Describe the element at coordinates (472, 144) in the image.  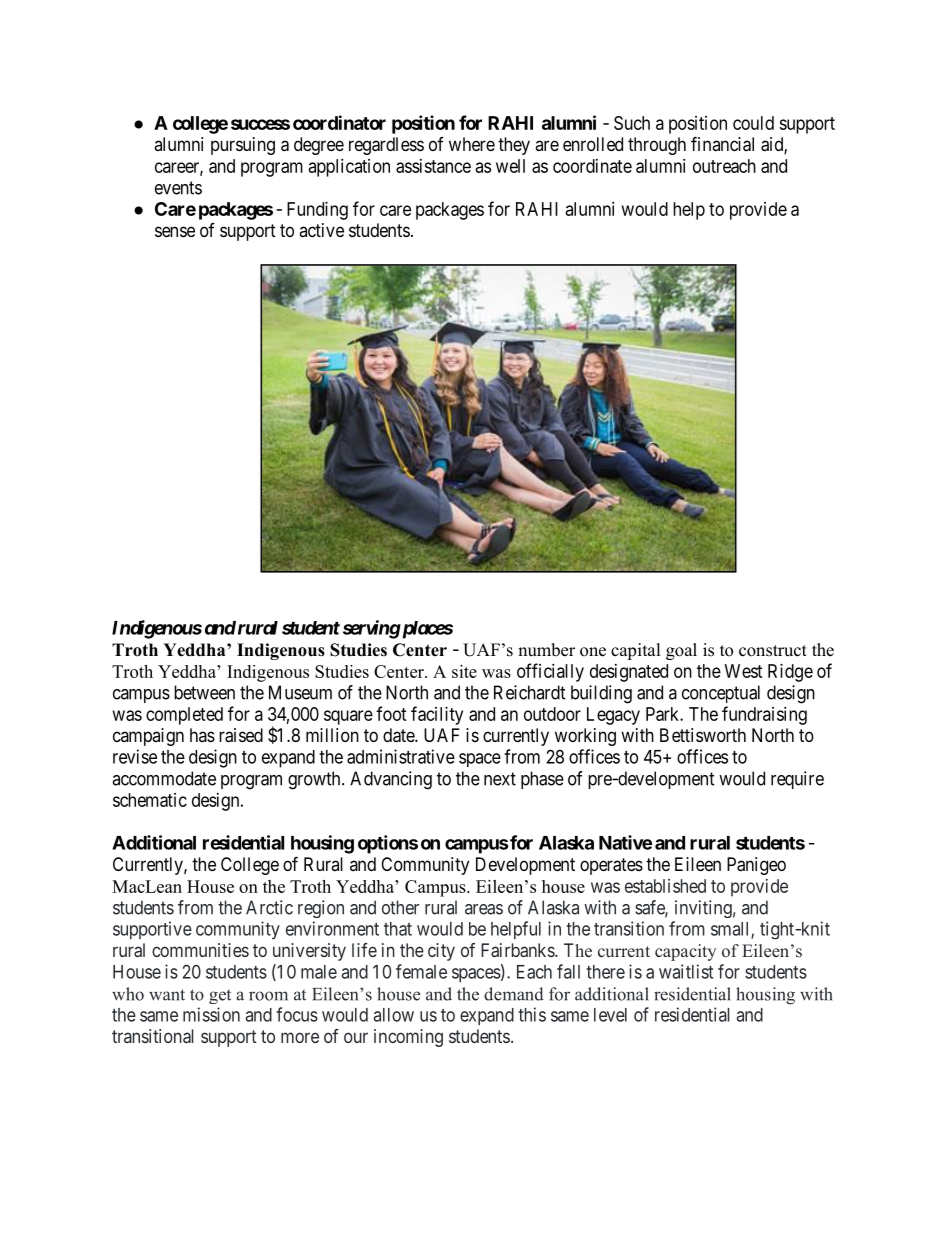
I see `where` at that location.
